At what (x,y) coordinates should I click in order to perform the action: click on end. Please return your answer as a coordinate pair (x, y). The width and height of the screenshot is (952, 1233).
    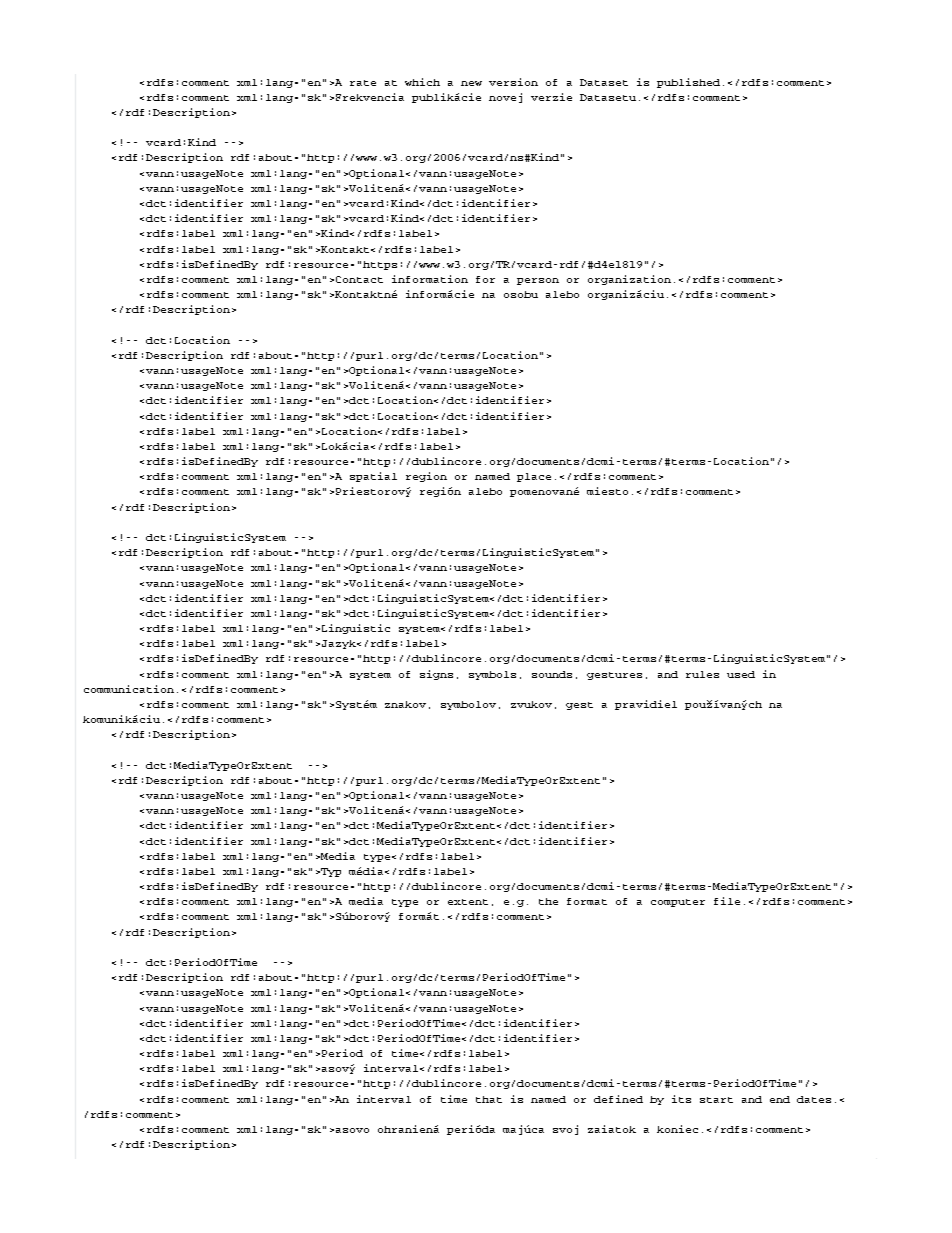
    Looking at the image, I should click on (780, 1099).
